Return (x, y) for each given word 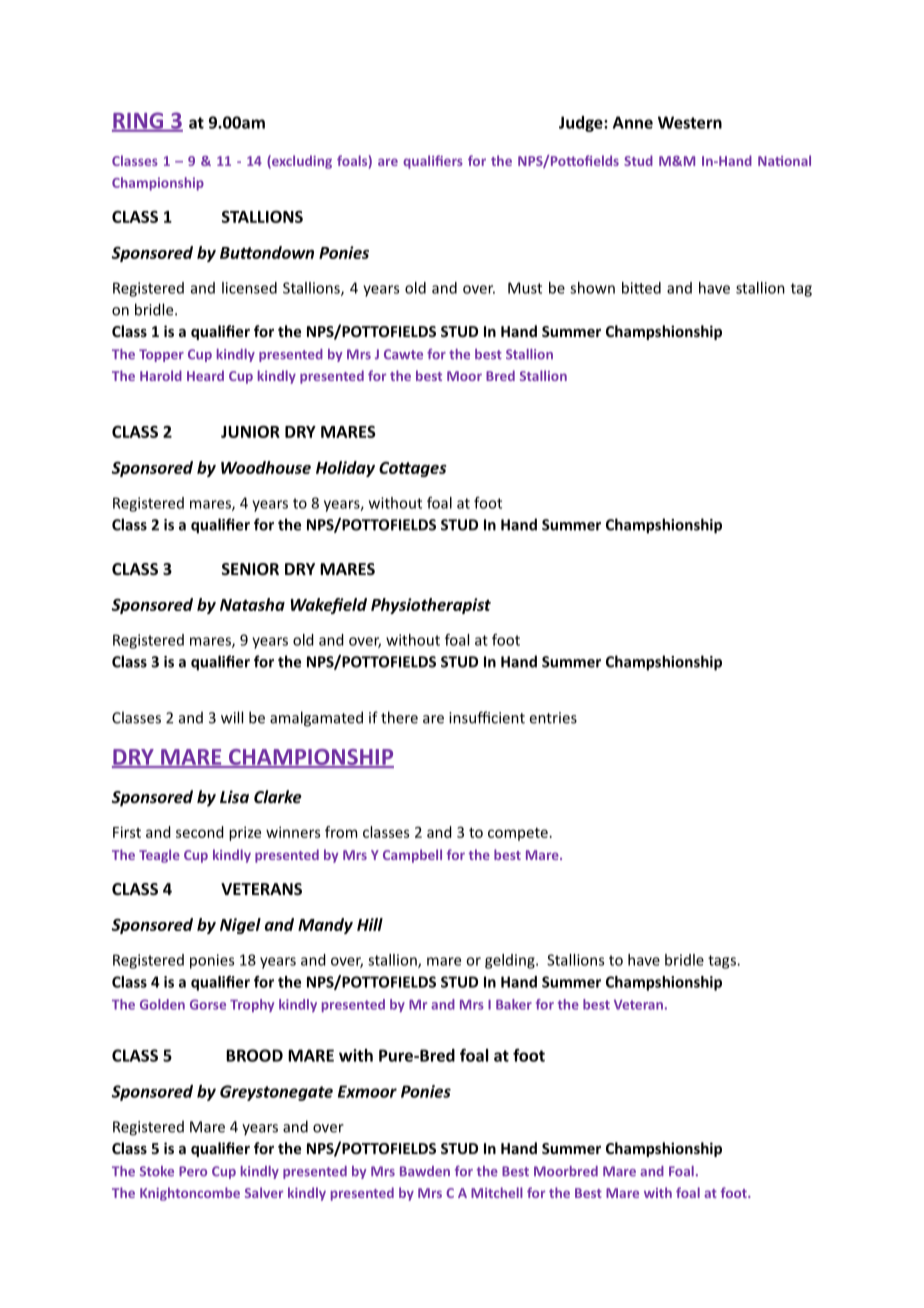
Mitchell (497, 1192)
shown (592, 288)
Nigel (240, 926)
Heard (205, 375)
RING (139, 121)
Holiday (345, 469)
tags (723, 962)
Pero (193, 1171)
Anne (633, 122)
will (232, 717)
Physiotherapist (431, 606)
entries (553, 718)
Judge (582, 124)
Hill (370, 924)
